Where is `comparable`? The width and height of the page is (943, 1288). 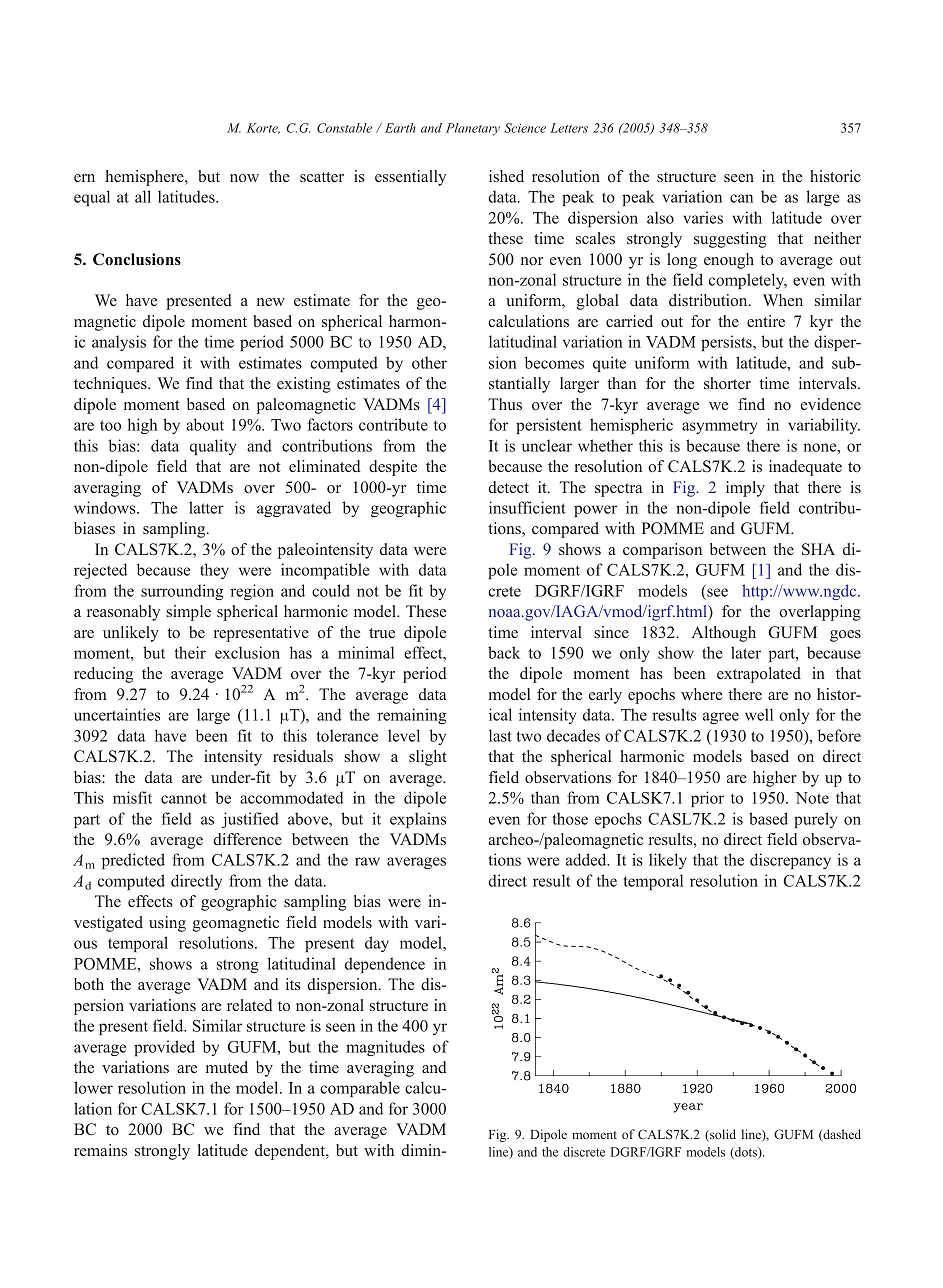
comparable is located at coordinates (360, 1089).
